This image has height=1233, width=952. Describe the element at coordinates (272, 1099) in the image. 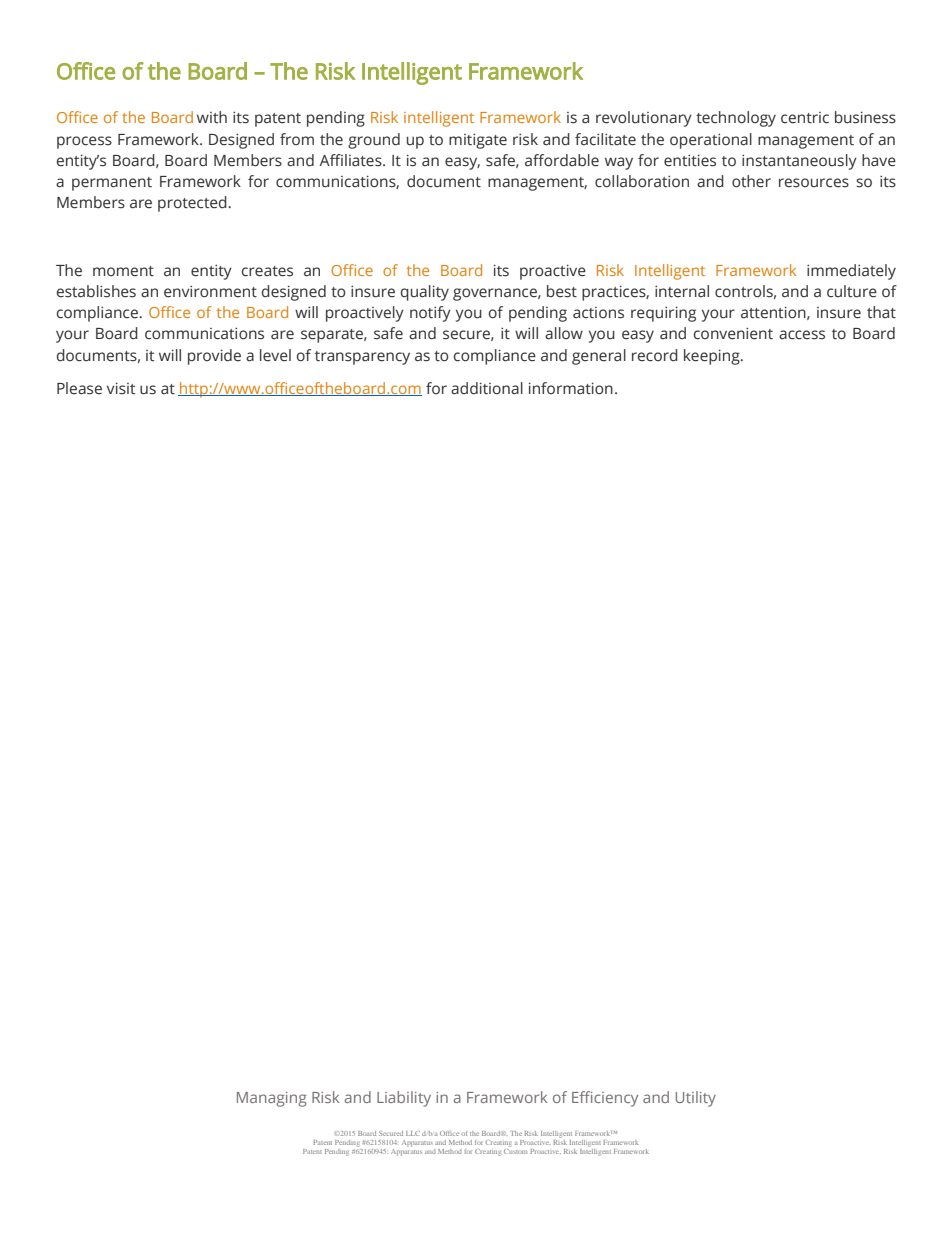

I see `Managing` at that location.
